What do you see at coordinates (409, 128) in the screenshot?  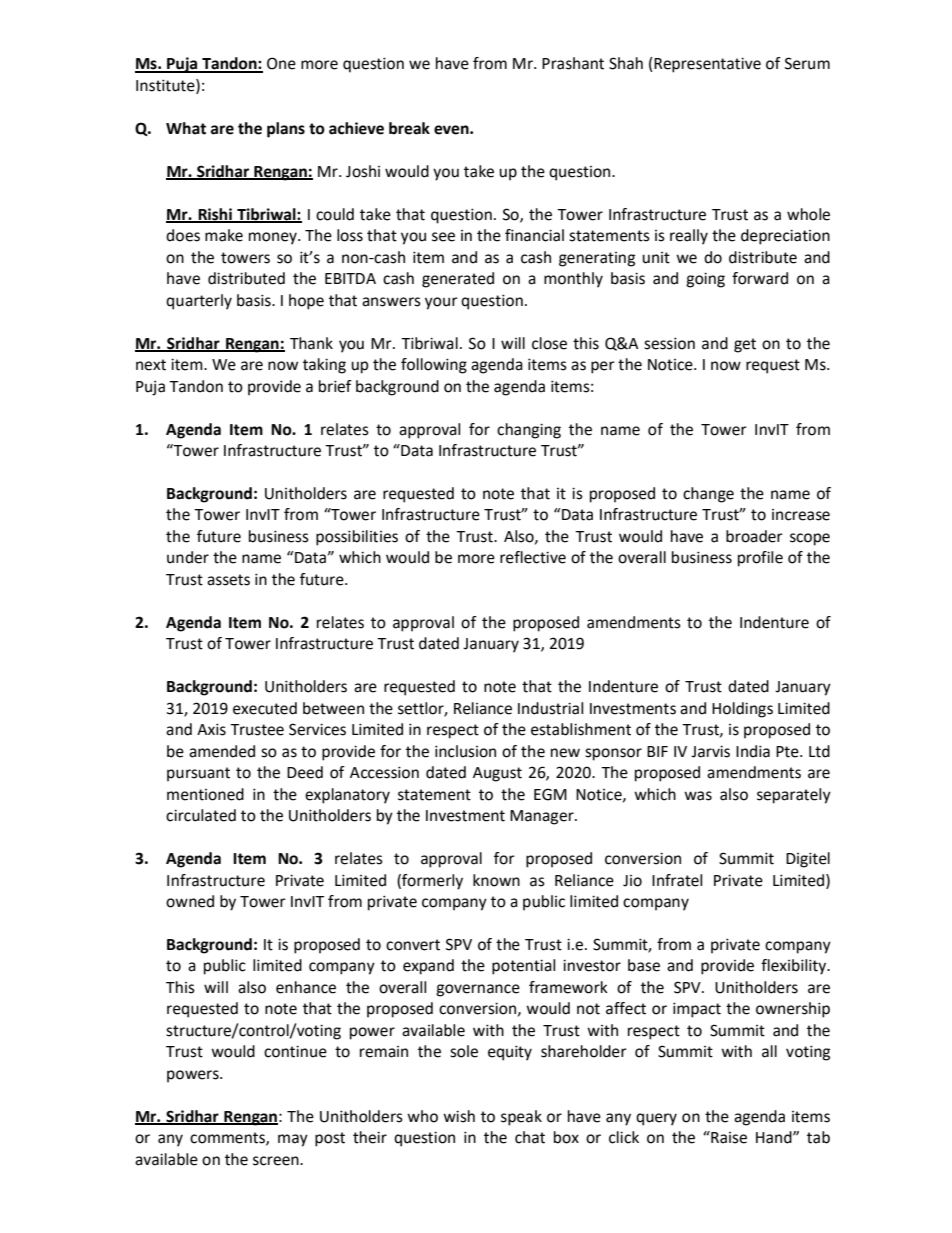 I see `break` at bounding box center [409, 128].
